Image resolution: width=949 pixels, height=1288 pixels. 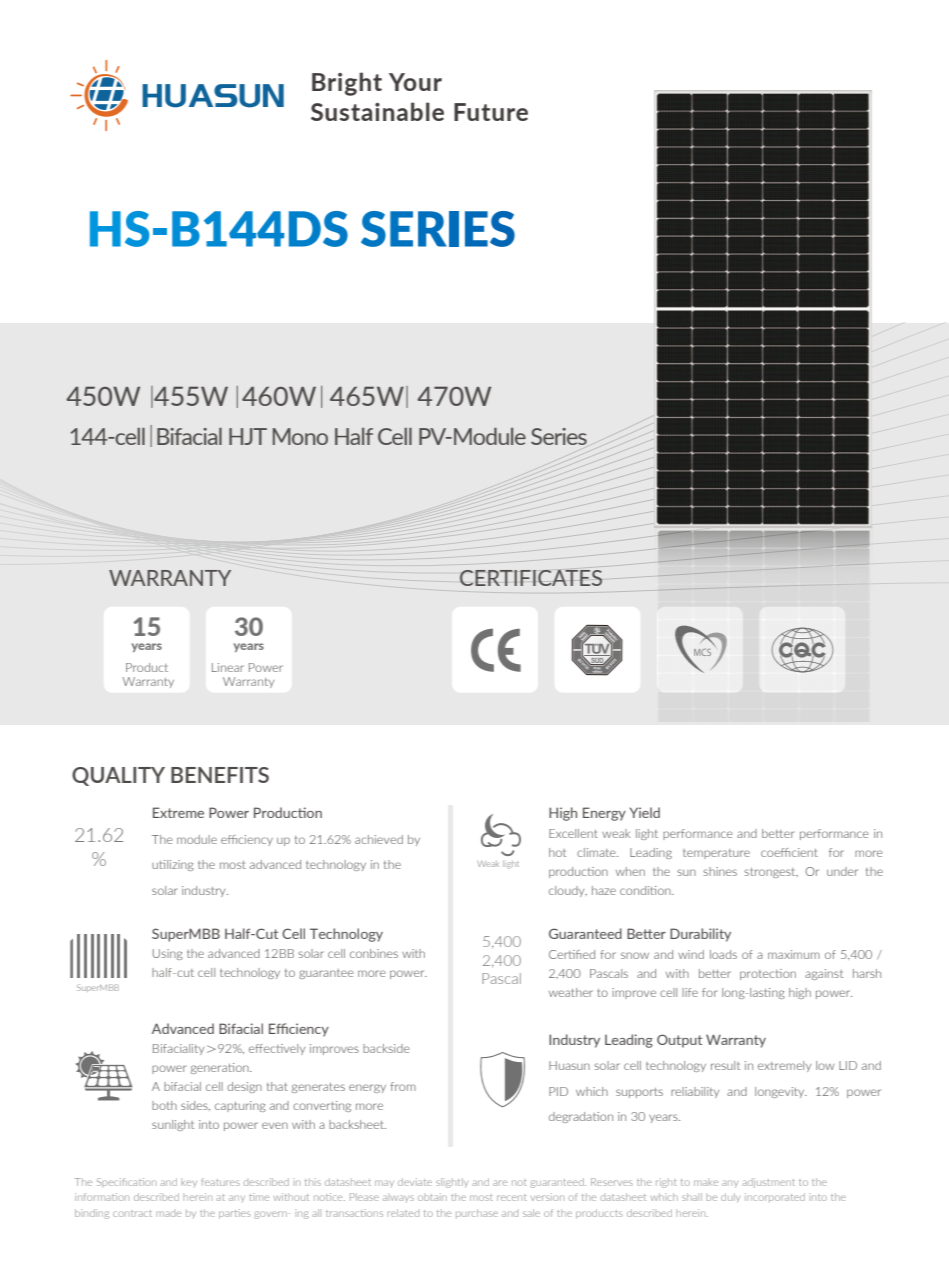 I want to click on CERTIFICATES, so click(x=531, y=577).
